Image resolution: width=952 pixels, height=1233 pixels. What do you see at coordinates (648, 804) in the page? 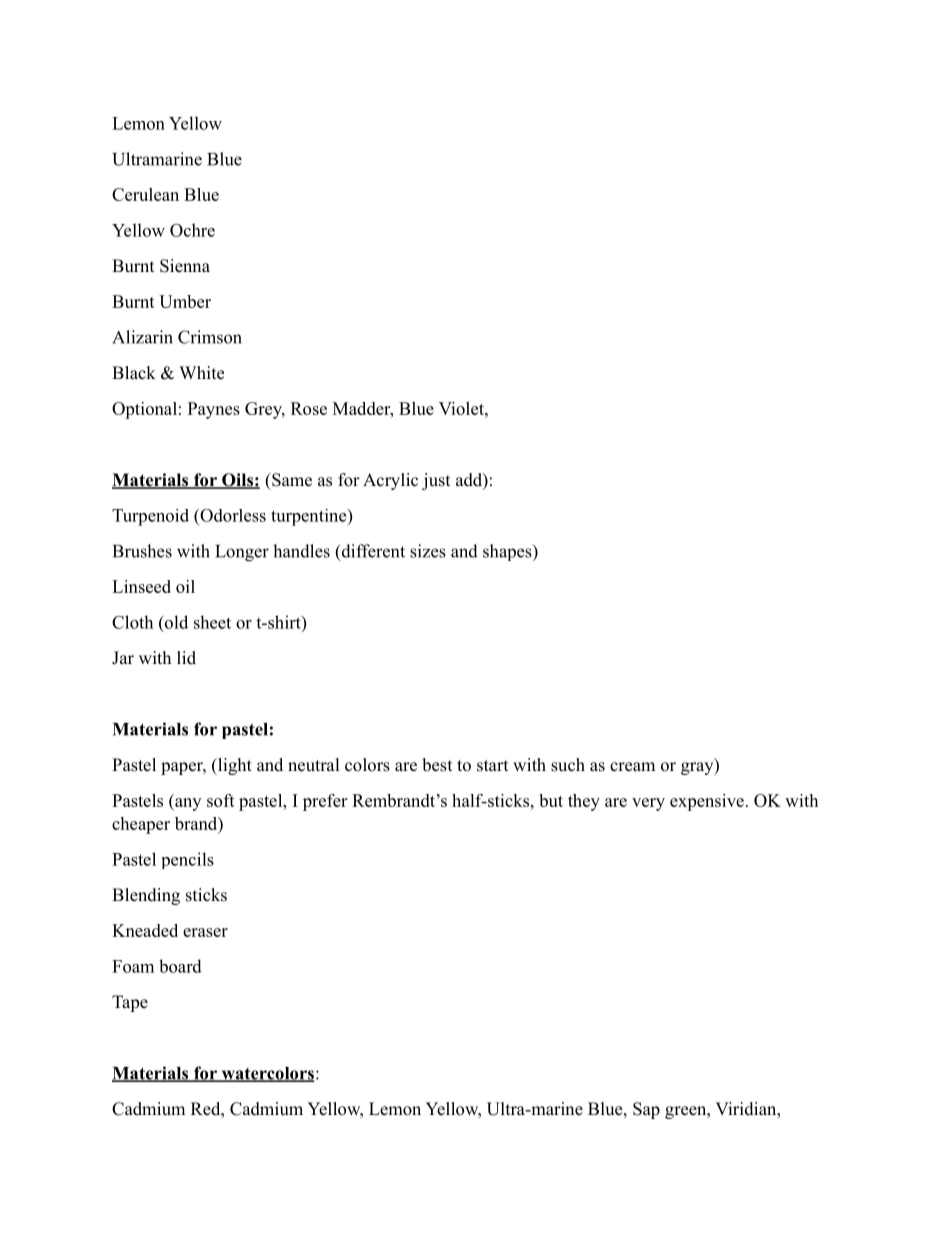
I see `very` at bounding box center [648, 804].
